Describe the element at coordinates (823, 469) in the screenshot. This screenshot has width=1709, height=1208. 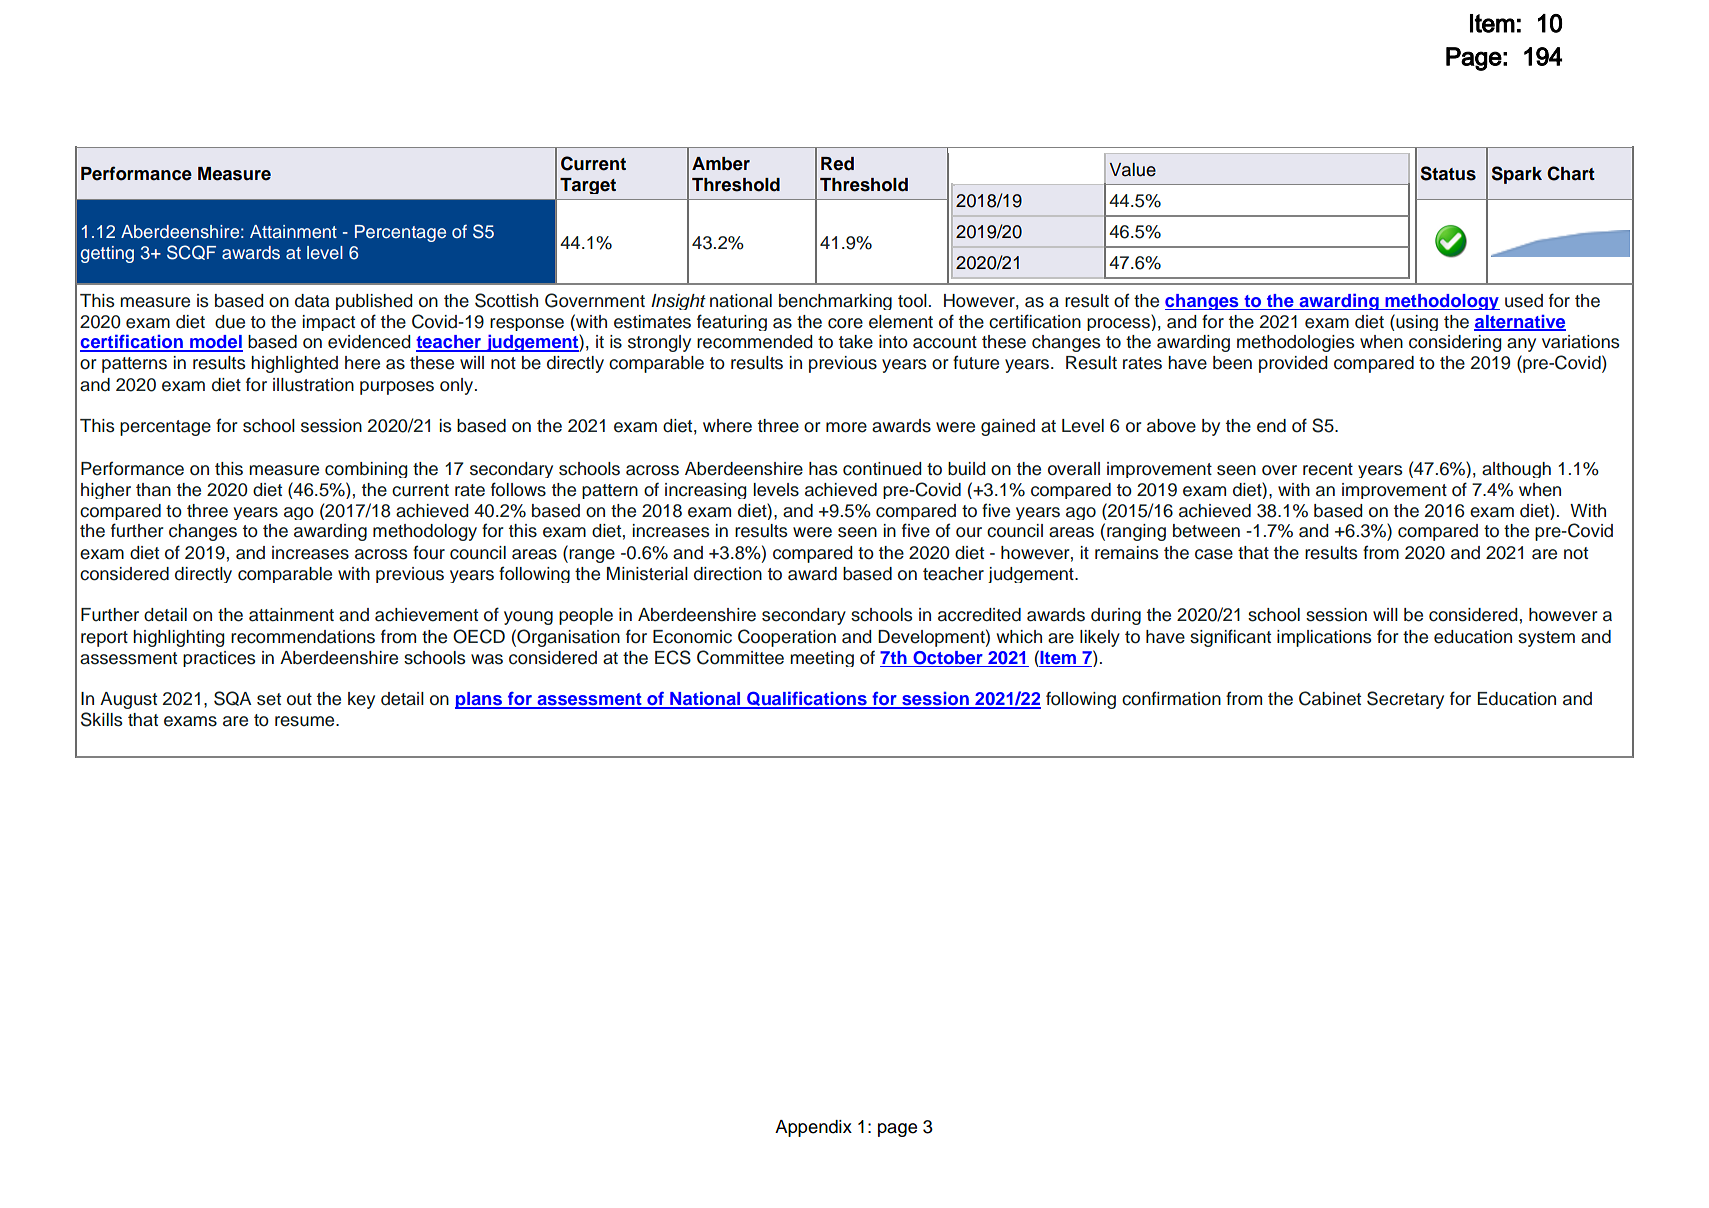
I see `has` at that location.
